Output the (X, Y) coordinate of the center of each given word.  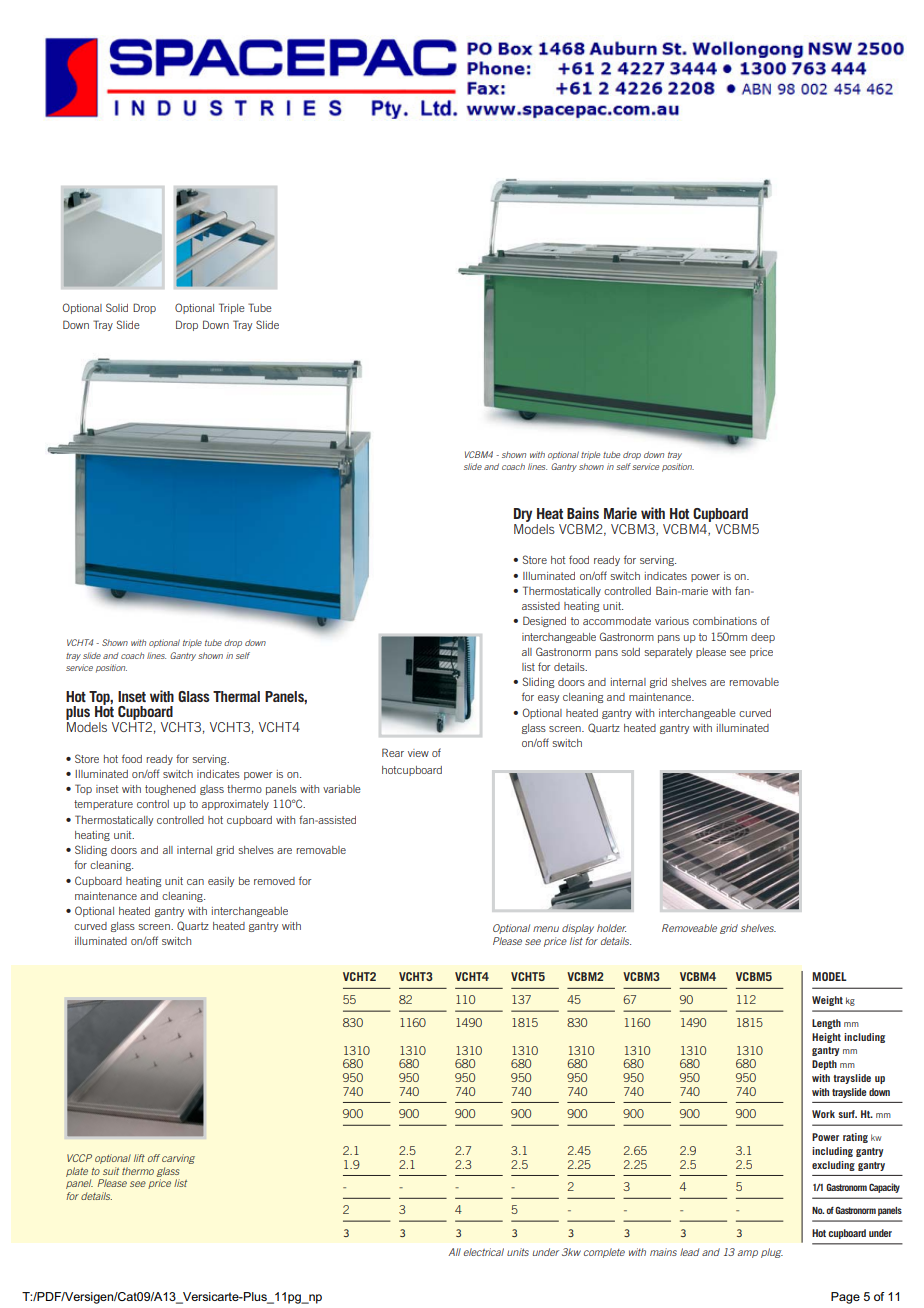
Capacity (884, 1188)
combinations (725, 621)
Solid (117, 307)
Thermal (236, 696)
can (195, 882)
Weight (827, 1001)
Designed (544, 621)
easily (221, 882)
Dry (523, 515)
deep (763, 638)
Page (845, 1298)
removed (274, 881)
